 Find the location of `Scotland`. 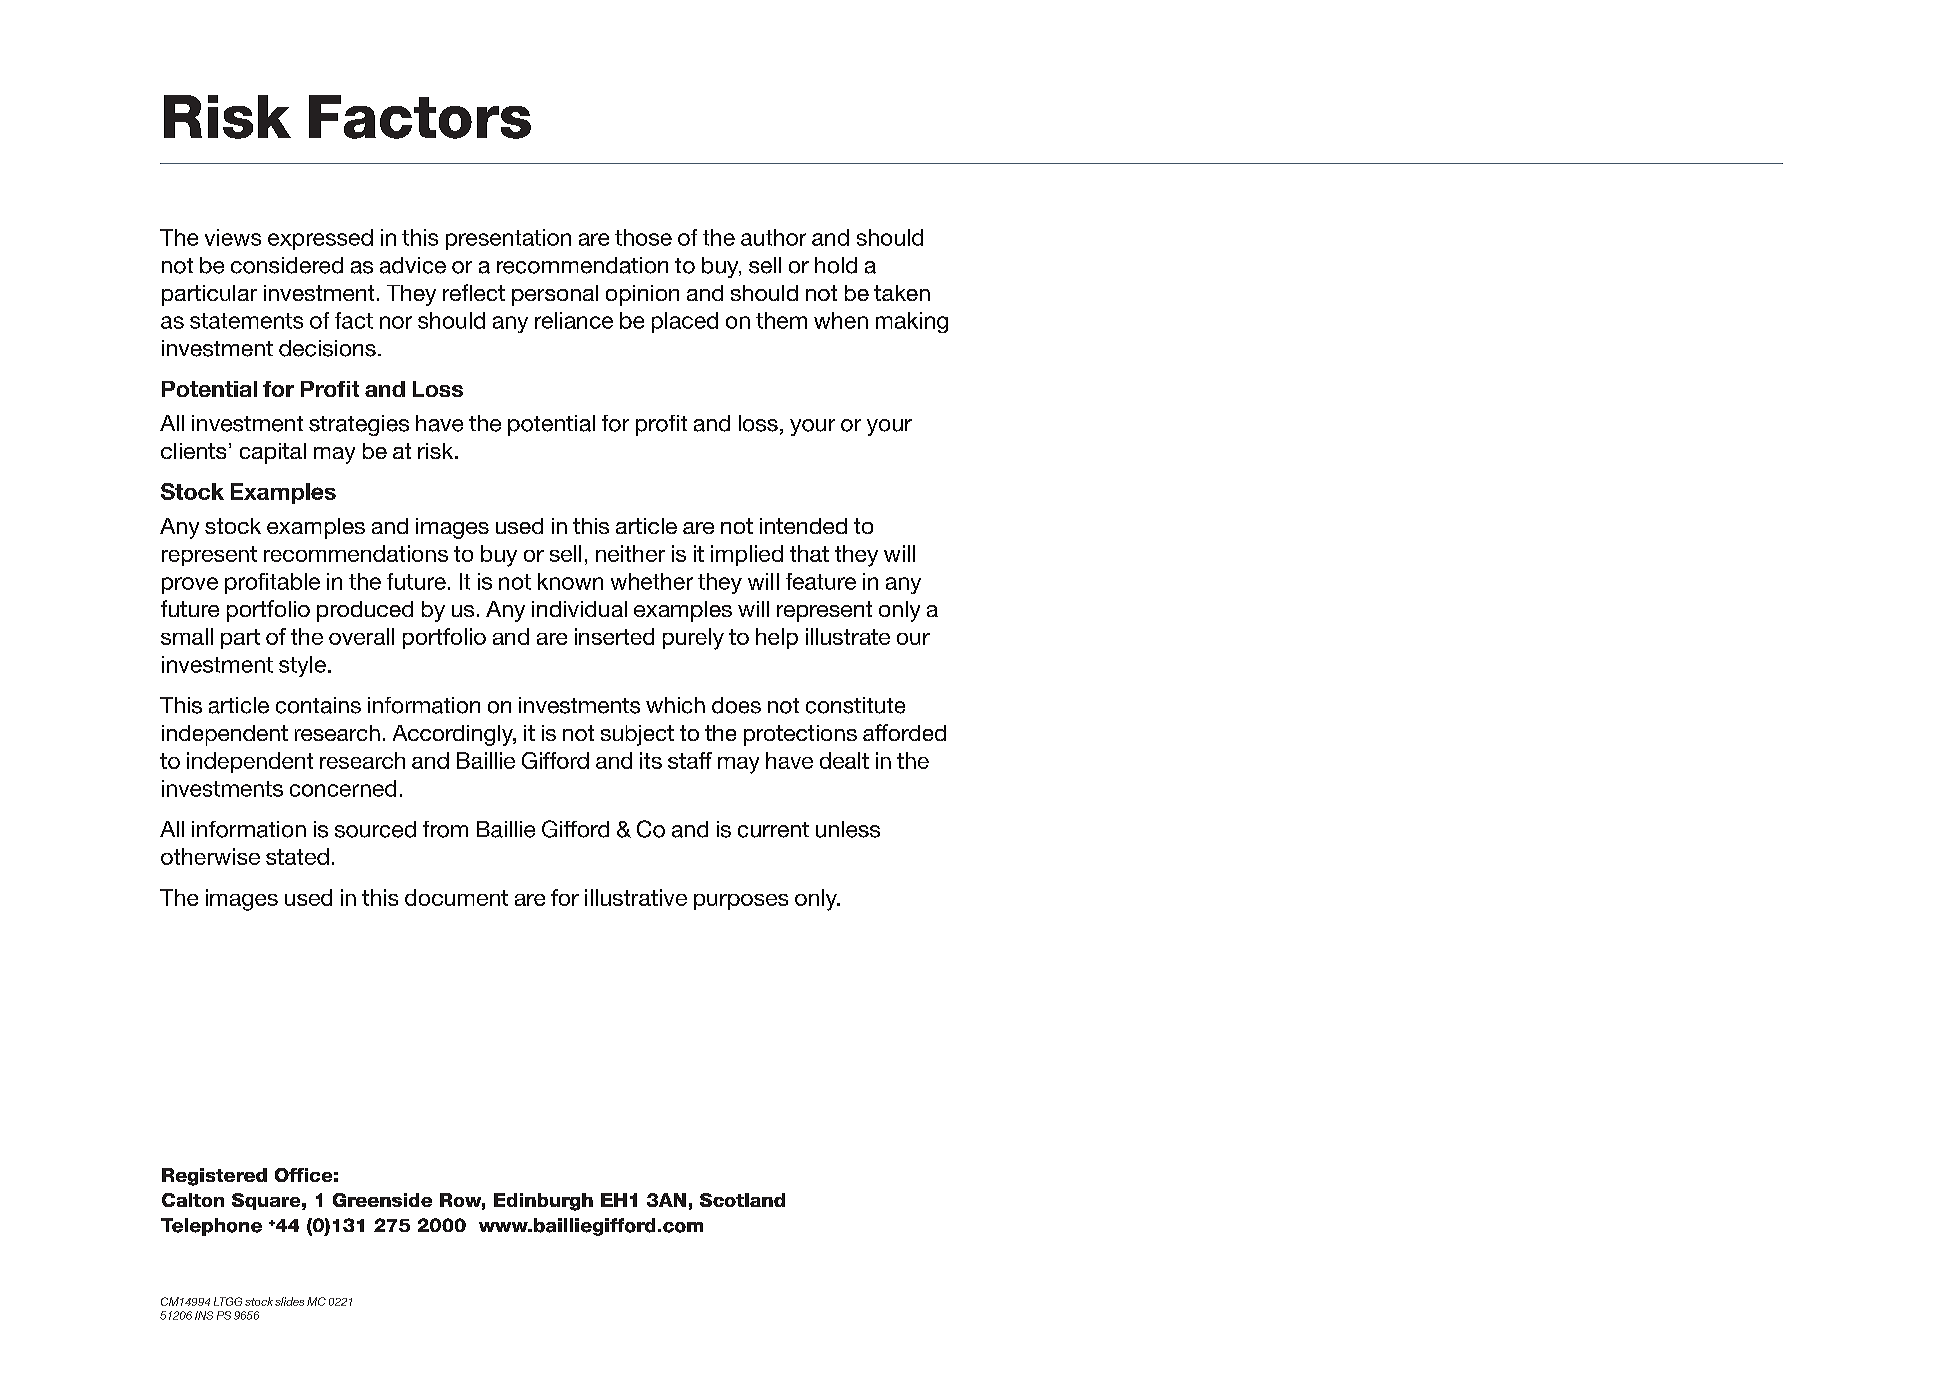

Scotland is located at coordinates (742, 1200).
